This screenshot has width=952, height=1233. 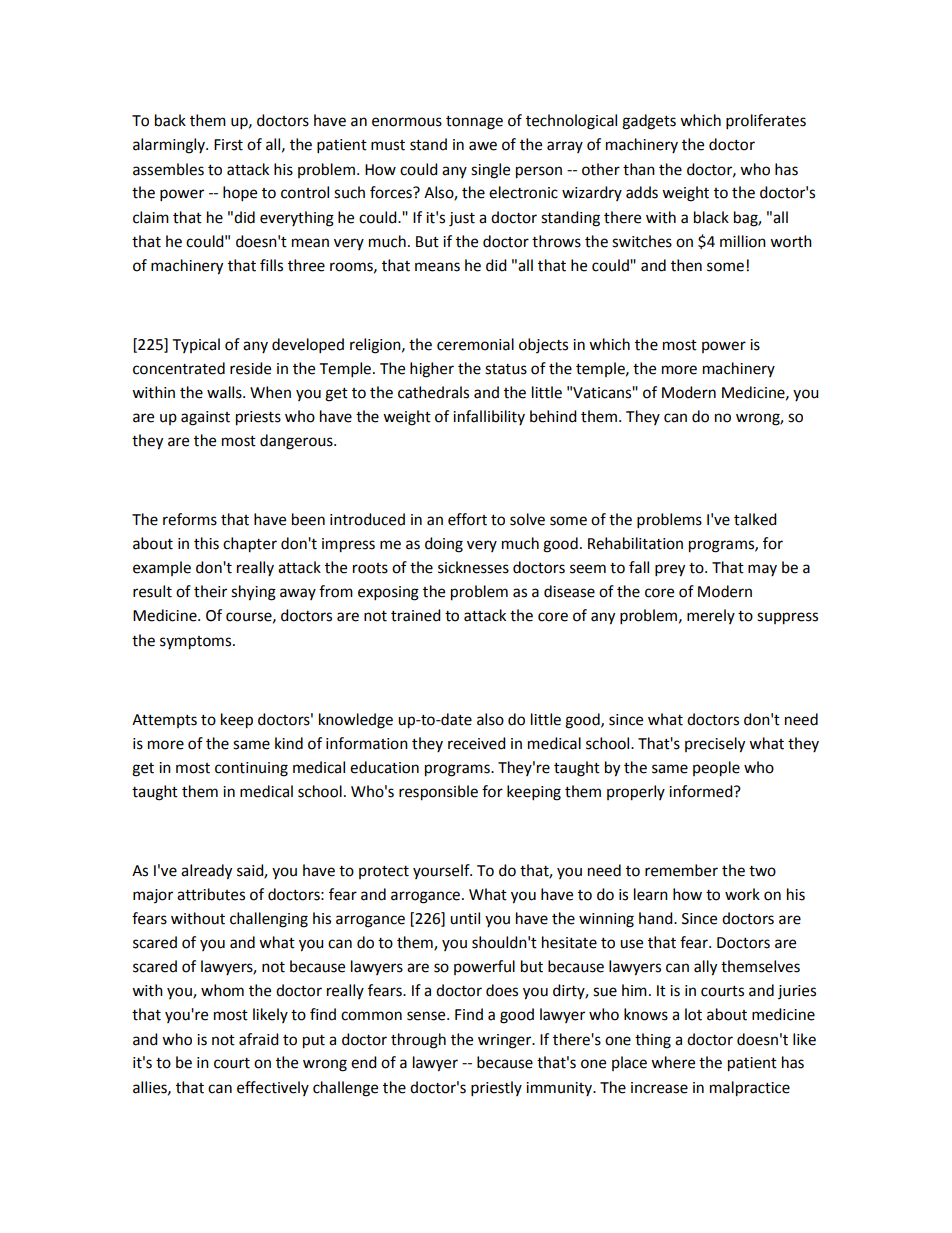 I want to click on sicknesses, so click(x=473, y=567).
